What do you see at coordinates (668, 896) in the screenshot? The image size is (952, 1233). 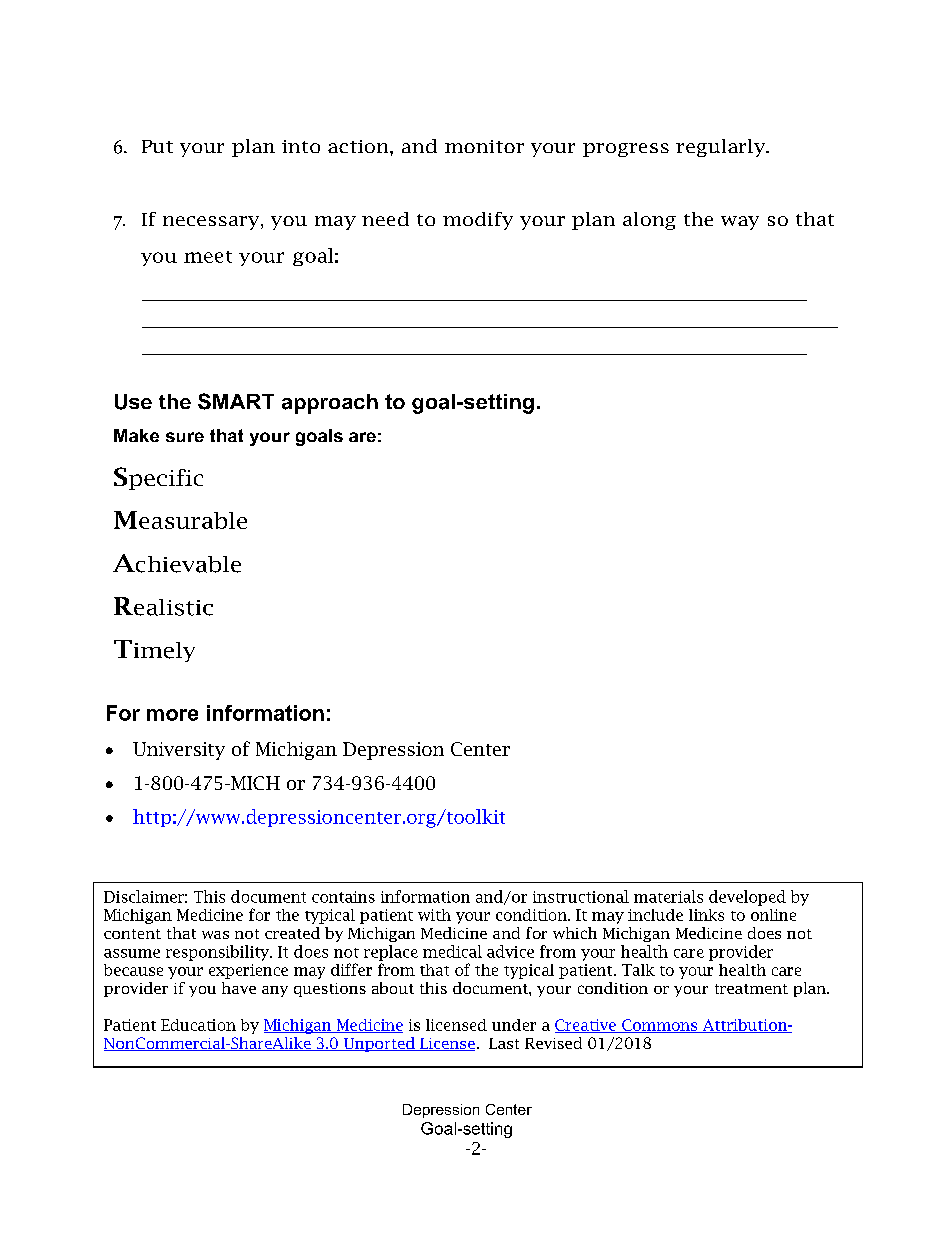 I see `materials` at bounding box center [668, 896].
